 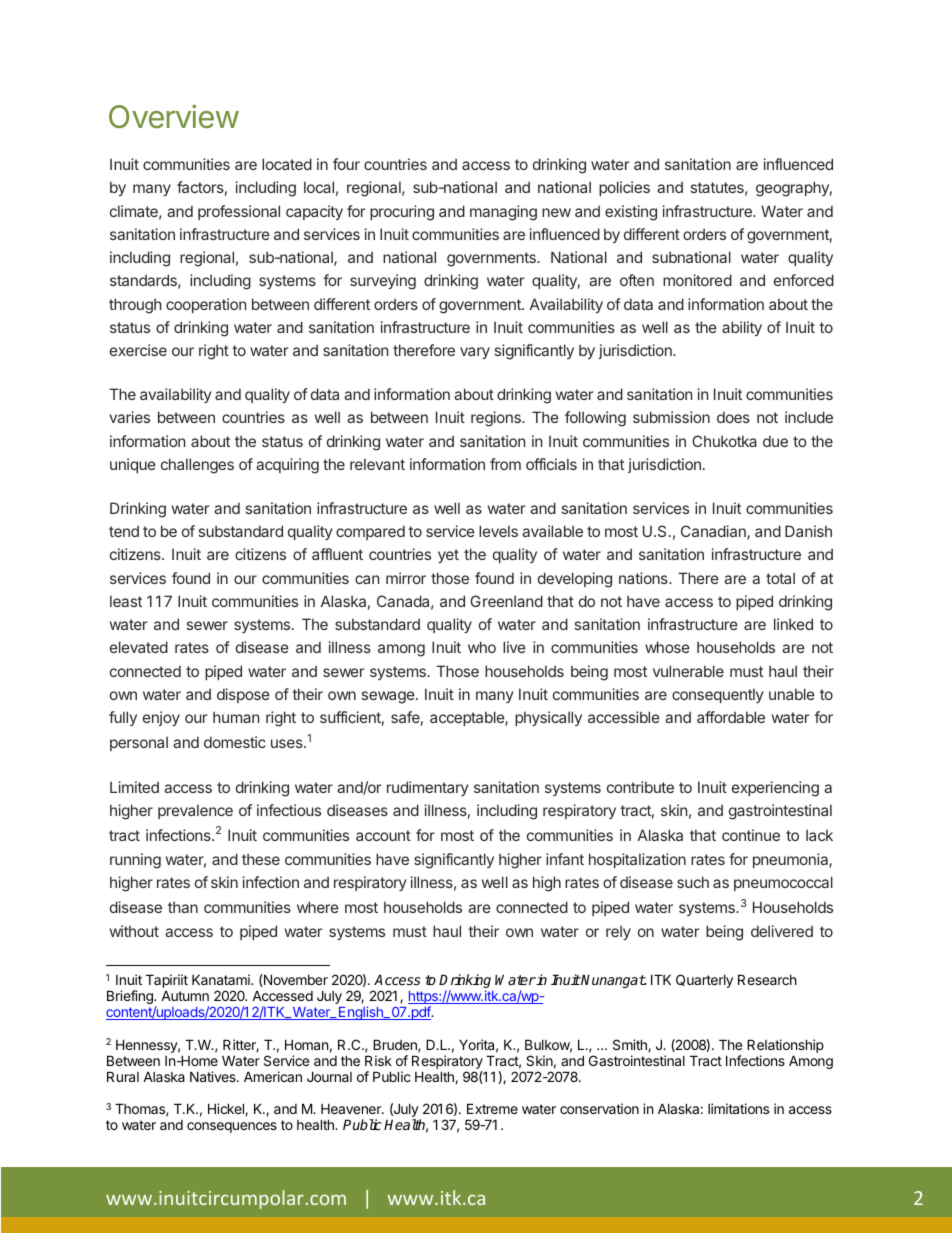 What do you see at coordinates (174, 116) in the screenshot?
I see `Overview` at bounding box center [174, 116].
